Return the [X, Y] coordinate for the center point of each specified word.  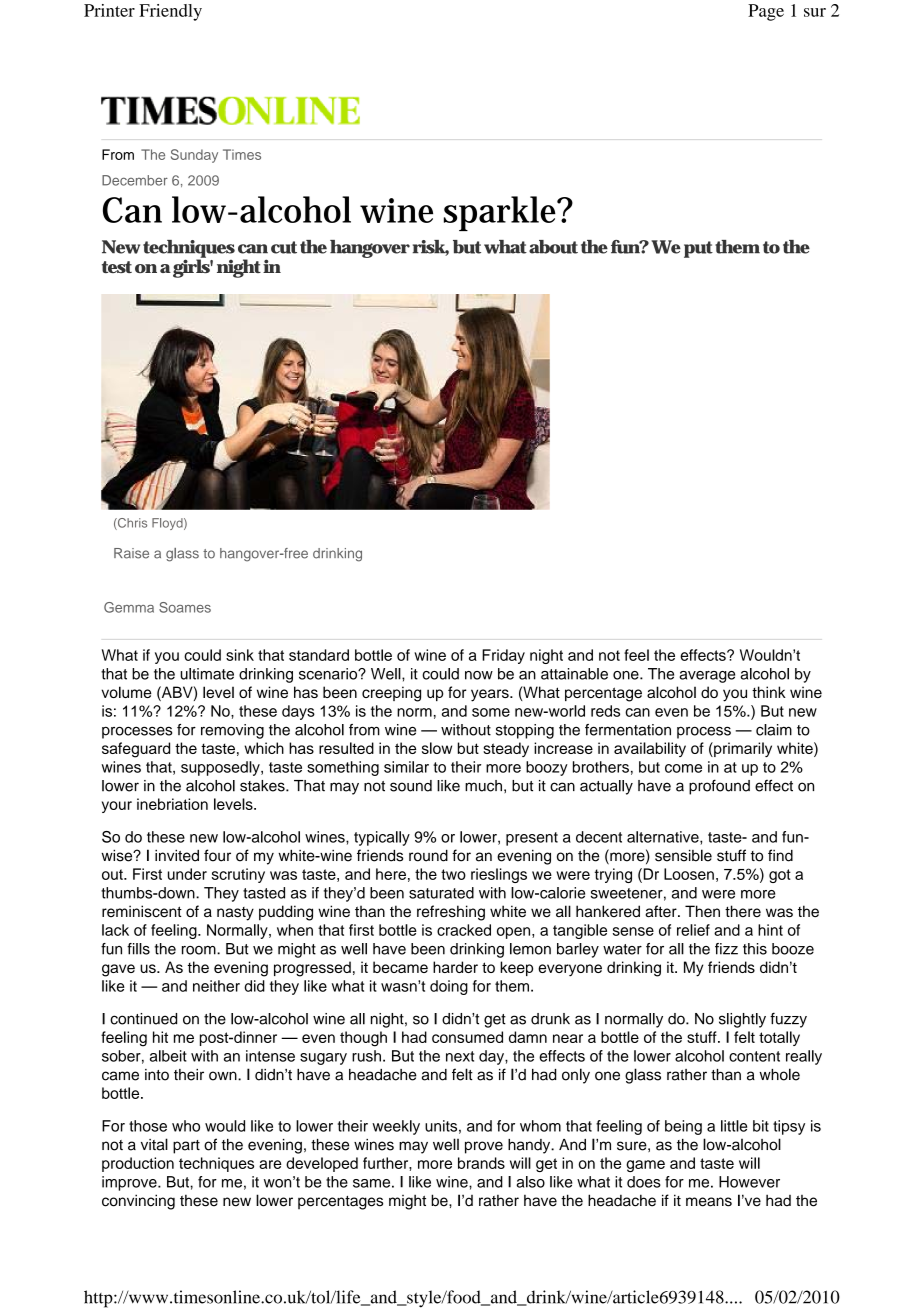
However [749, 1182]
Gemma [129, 607]
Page [766, 12]
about [553, 247]
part [186, 1147]
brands [481, 1163]
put [698, 249]
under [187, 874]
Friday [503, 656]
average [707, 677]
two [453, 874]
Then [702, 911]
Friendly [170, 12]
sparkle [500, 213]
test [117, 267]
